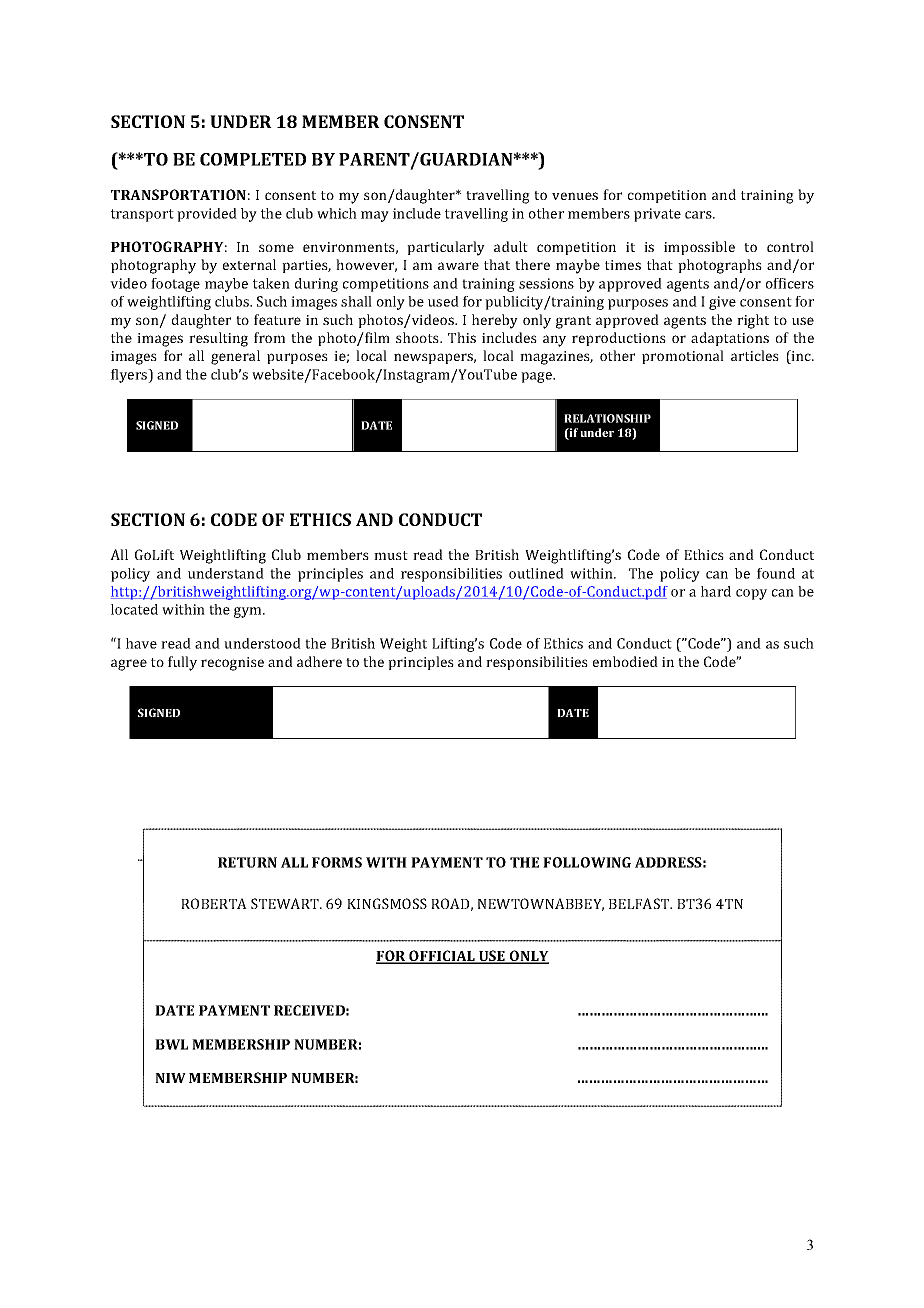 The image size is (924, 1308). What do you see at coordinates (391, 555) in the screenshot?
I see `must` at bounding box center [391, 555].
